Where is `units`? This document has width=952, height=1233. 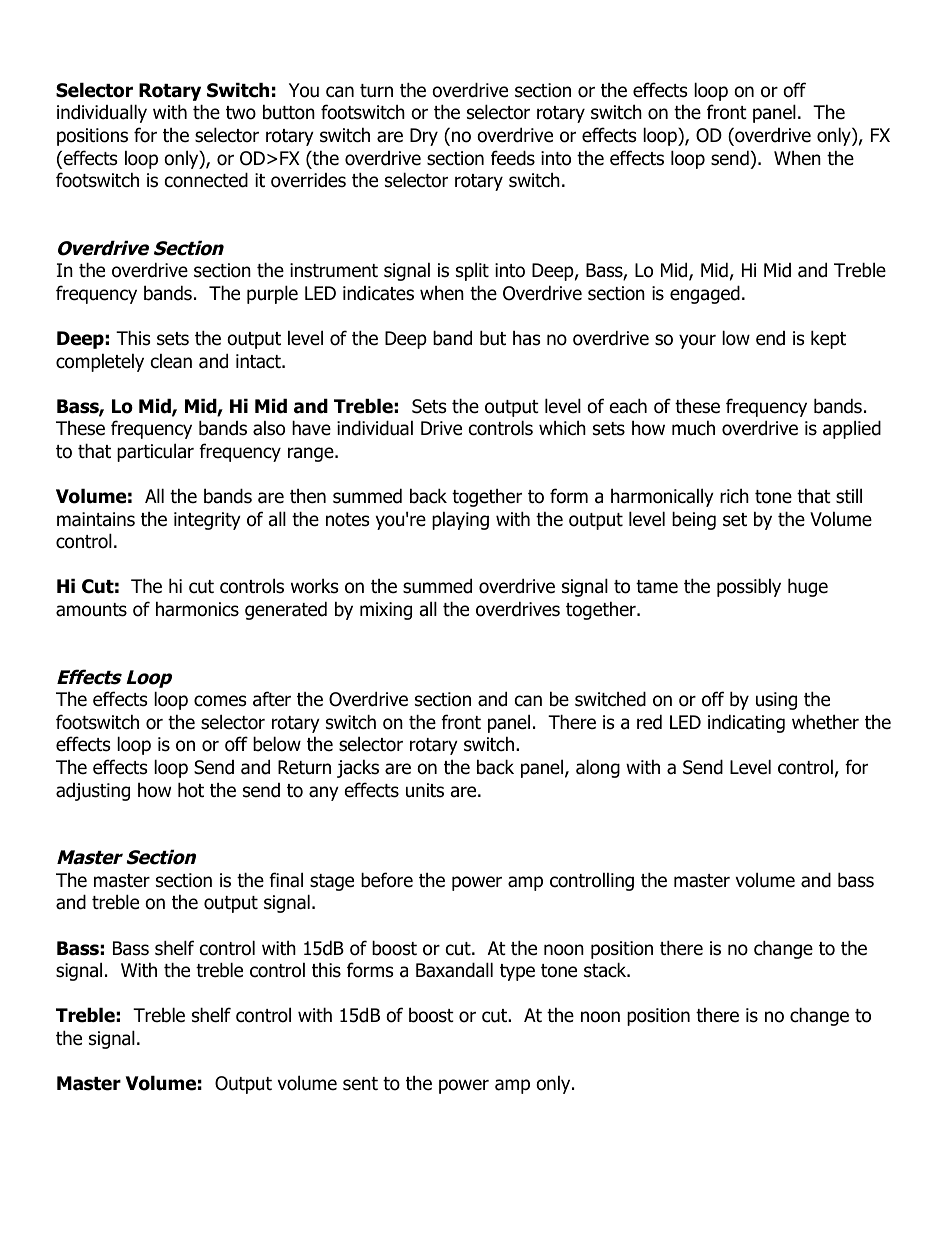
units is located at coordinates (425, 790).
